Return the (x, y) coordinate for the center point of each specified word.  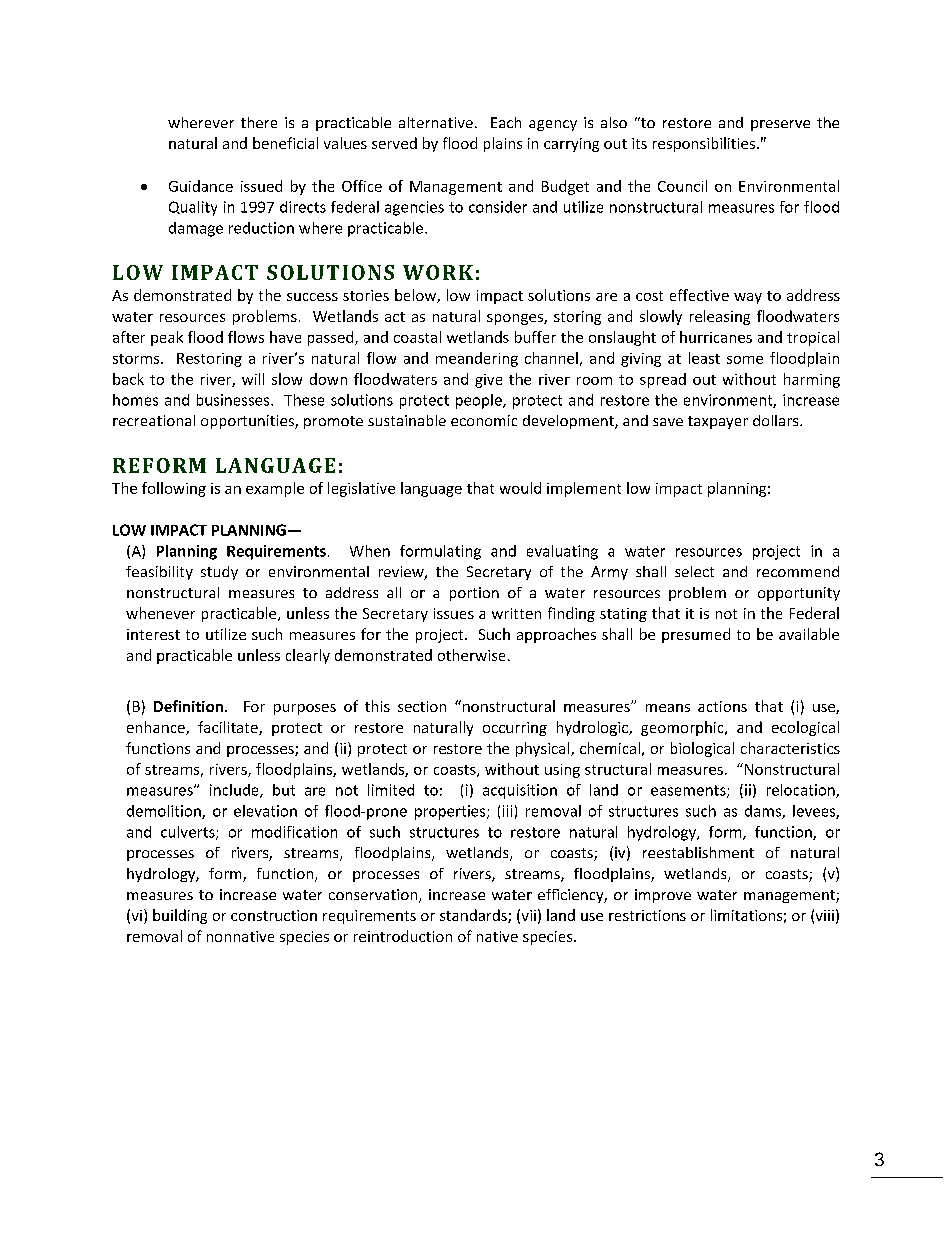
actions (722, 706)
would (520, 488)
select (694, 571)
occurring (515, 729)
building (180, 916)
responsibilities (704, 144)
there (259, 122)
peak (167, 338)
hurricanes (716, 337)
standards (474, 916)
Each (506, 122)
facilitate (229, 728)
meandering (477, 359)
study (219, 573)
